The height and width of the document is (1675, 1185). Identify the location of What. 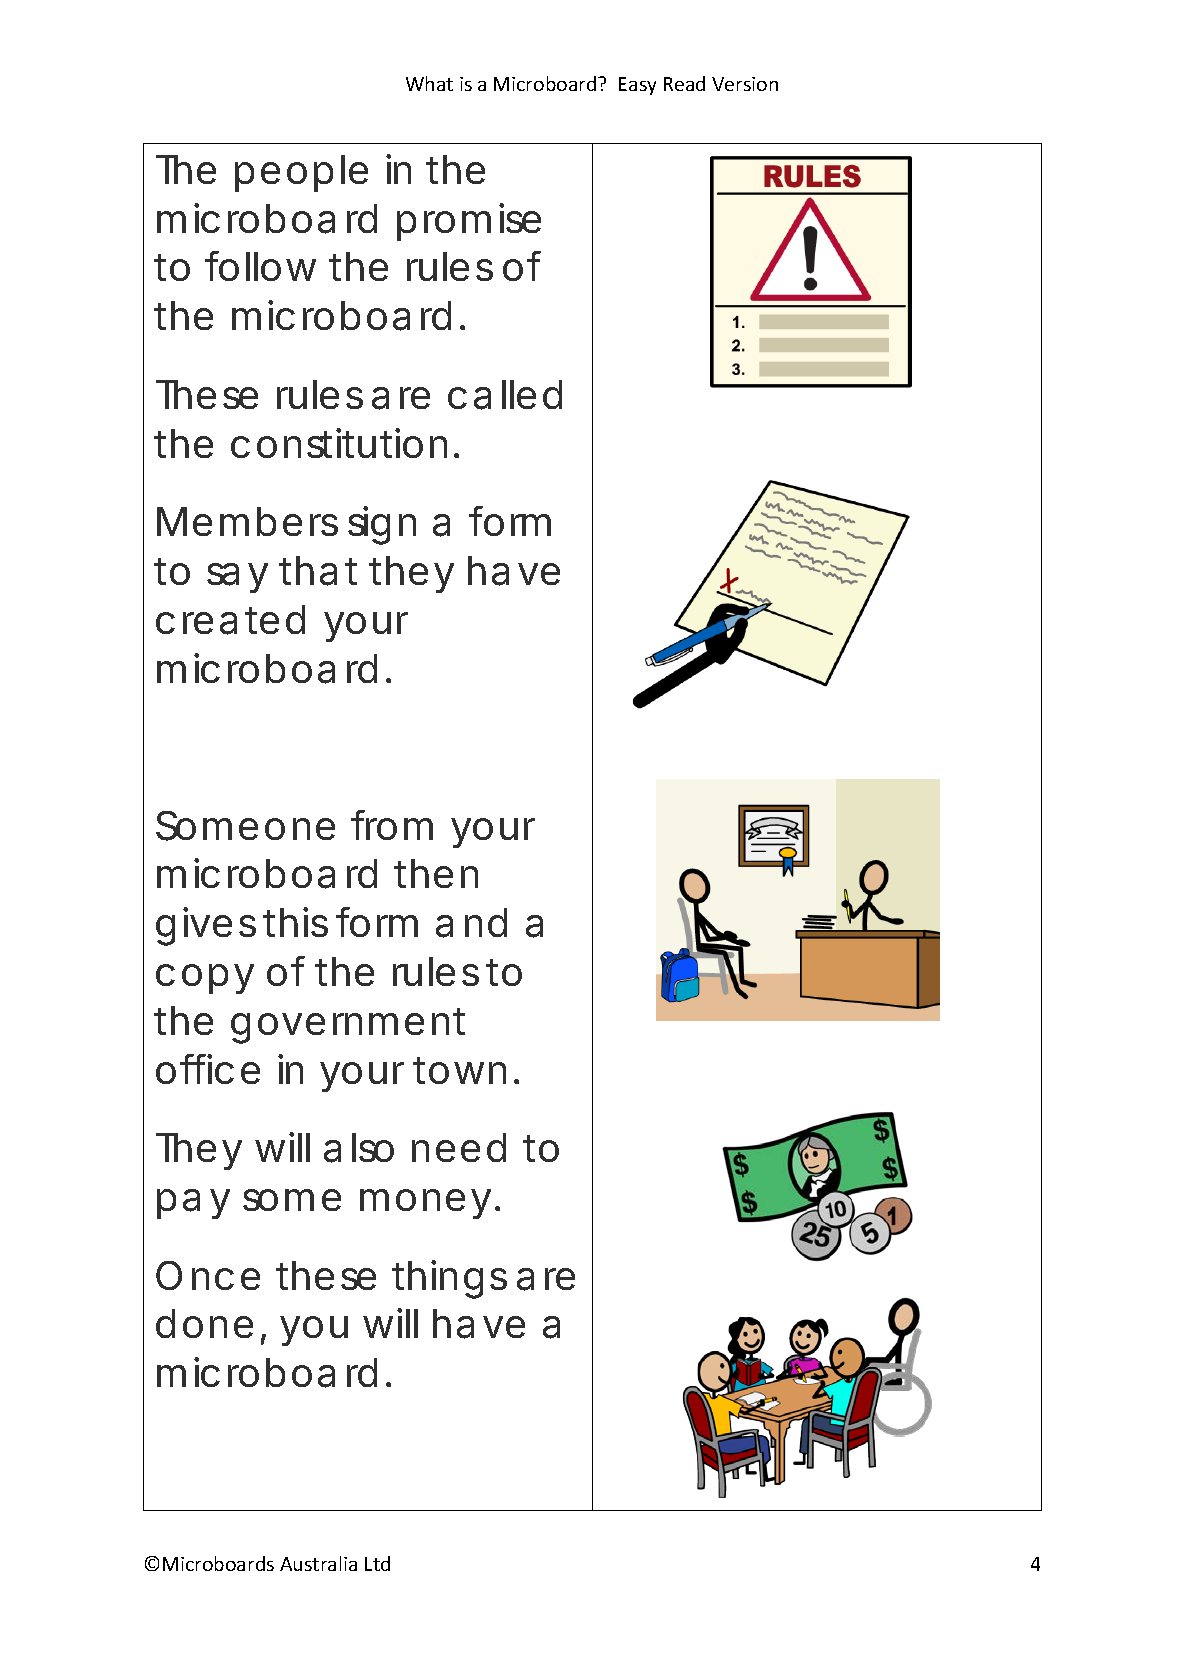
(429, 83).
